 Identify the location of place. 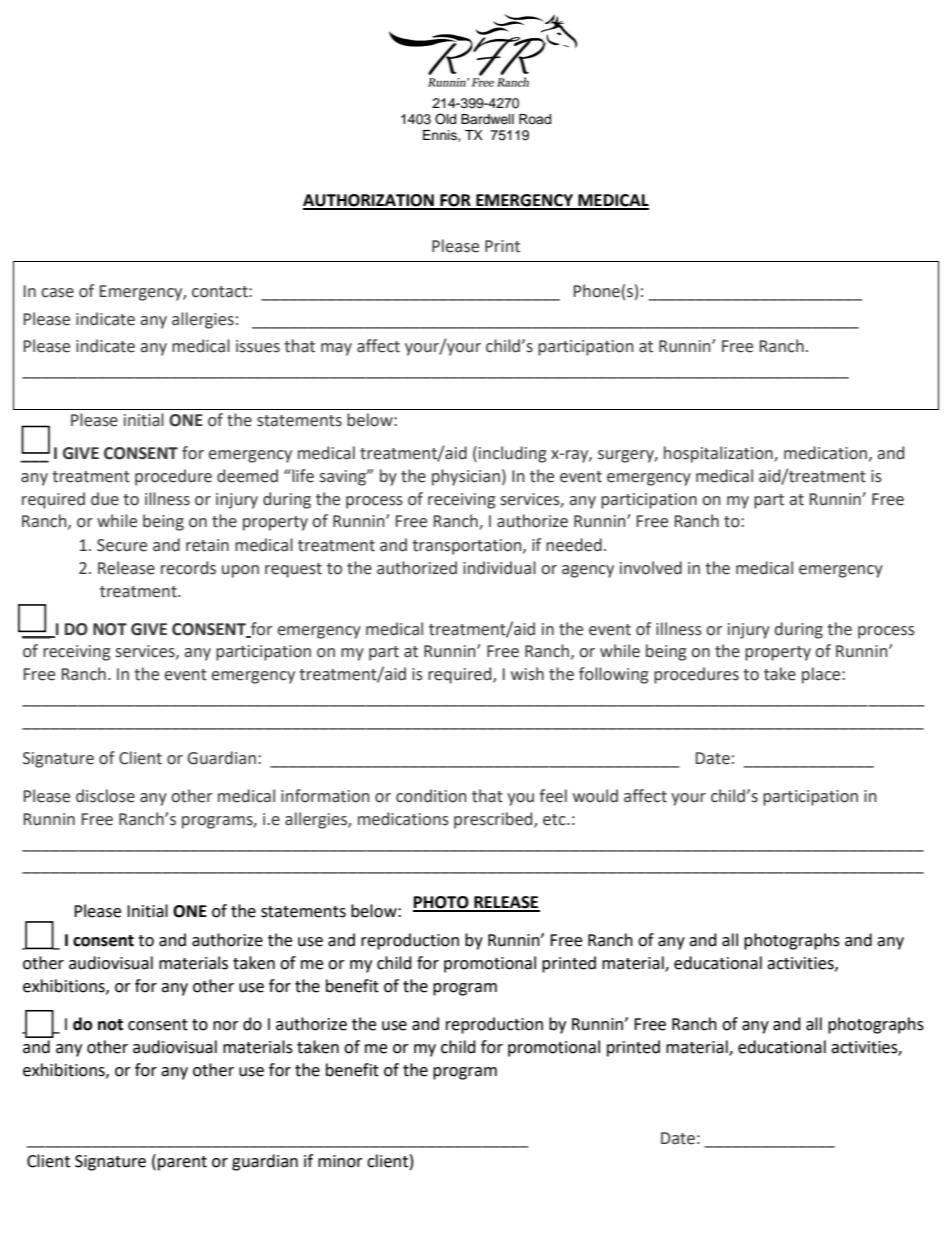
(822, 675).
